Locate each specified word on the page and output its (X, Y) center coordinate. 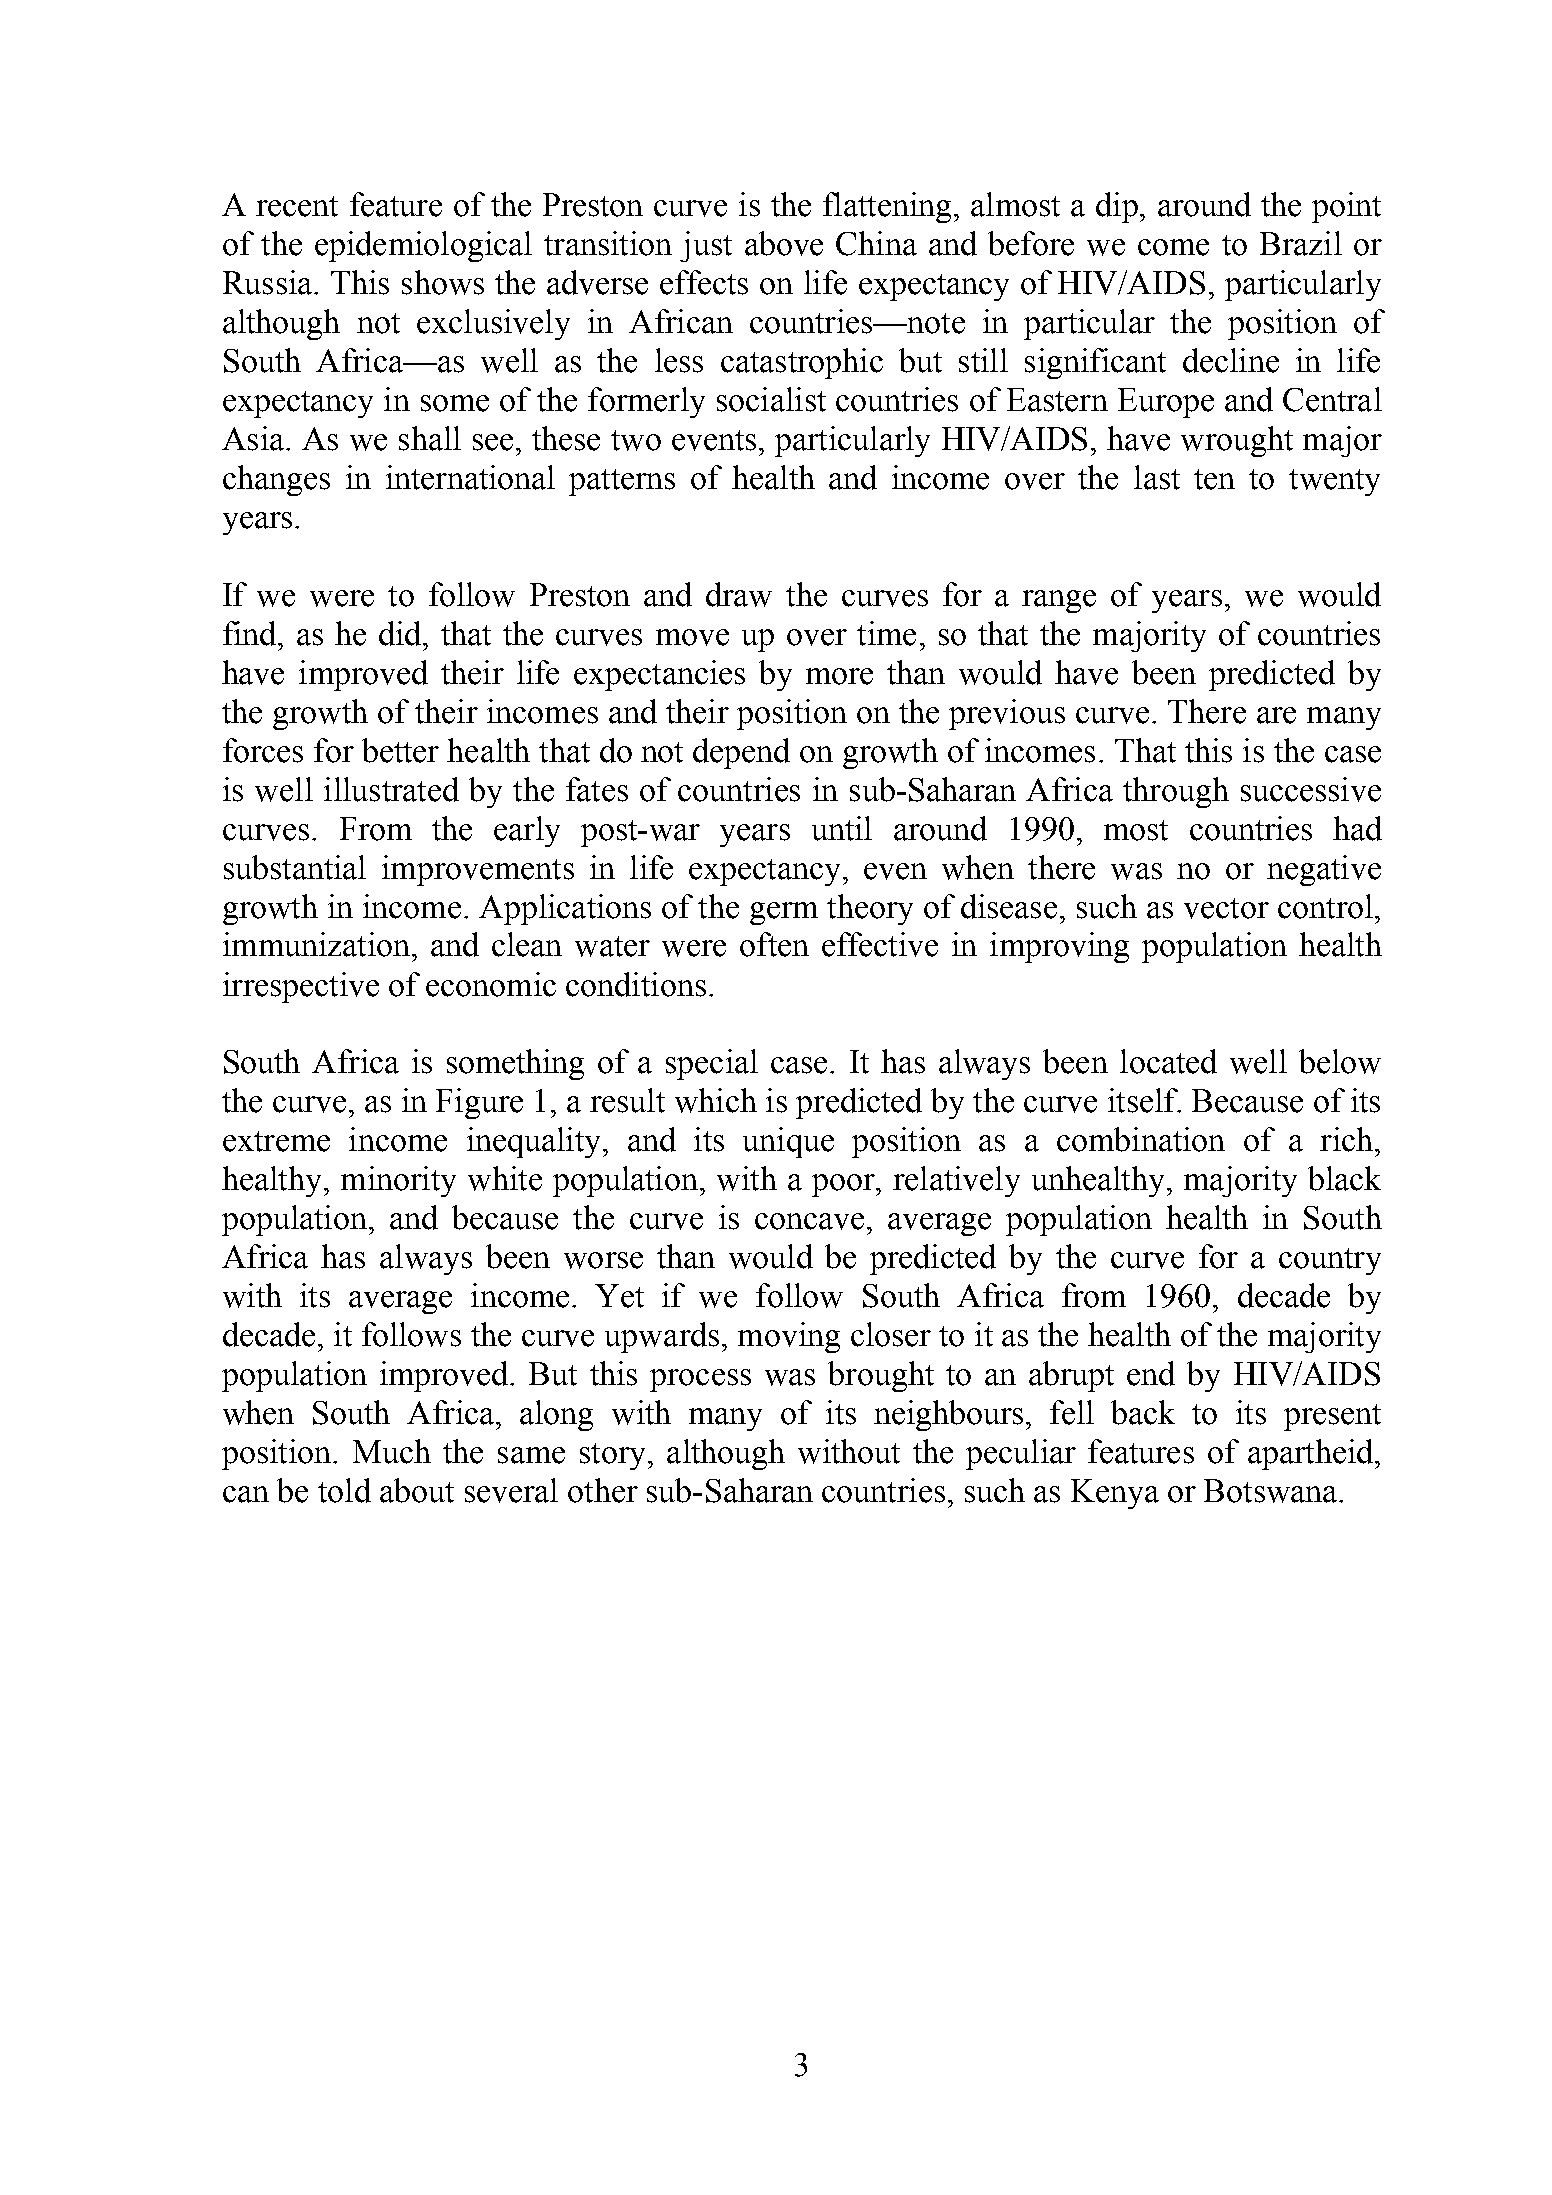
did (401, 633)
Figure (479, 1103)
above (784, 243)
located (1168, 1061)
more (839, 676)
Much (392, 1451)
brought (881, 1376)
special (712, 1064)
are (1276, 715)
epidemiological (423, 246)
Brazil (1301, 243)
